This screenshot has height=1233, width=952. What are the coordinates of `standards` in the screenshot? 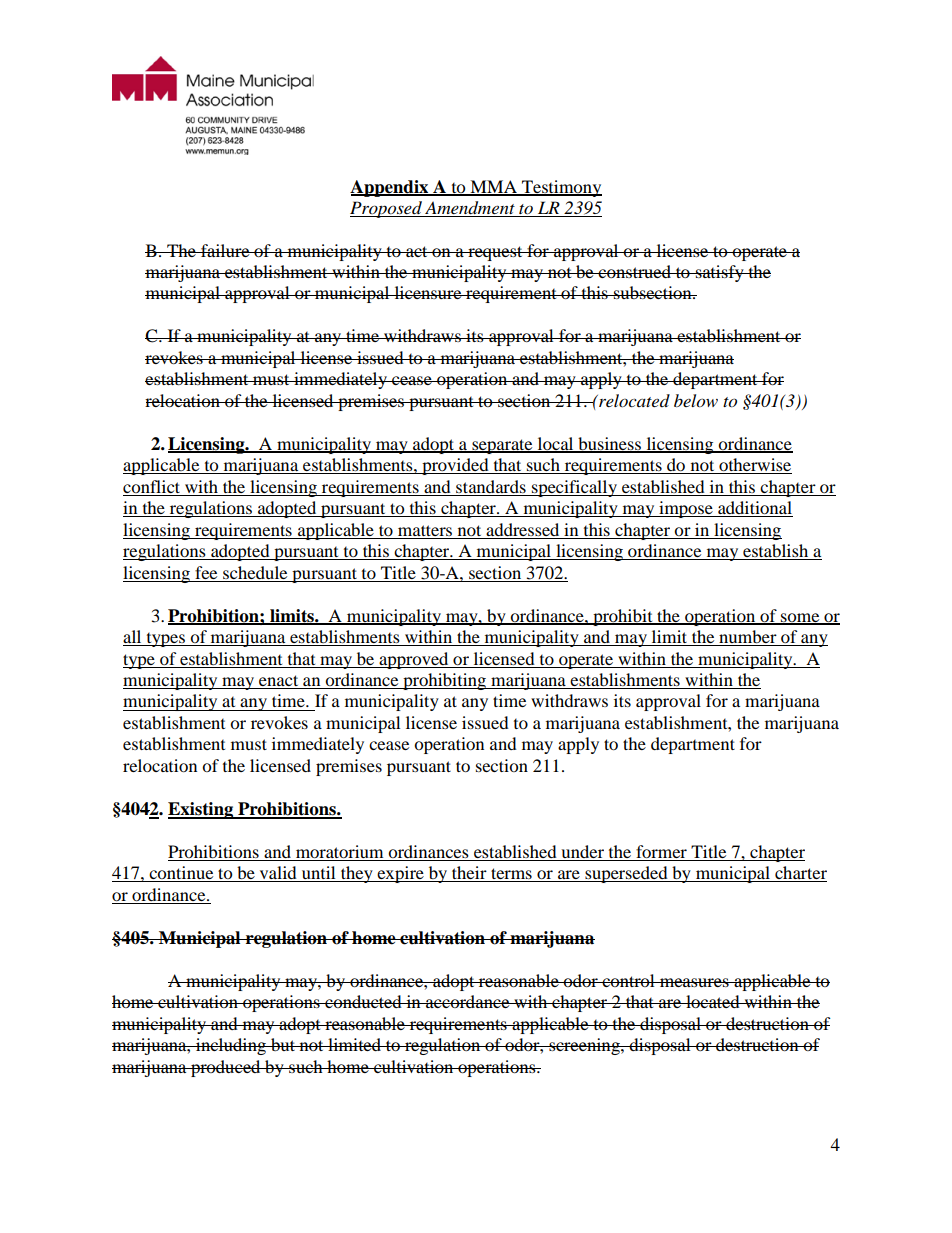 It's located at (491, 486).
